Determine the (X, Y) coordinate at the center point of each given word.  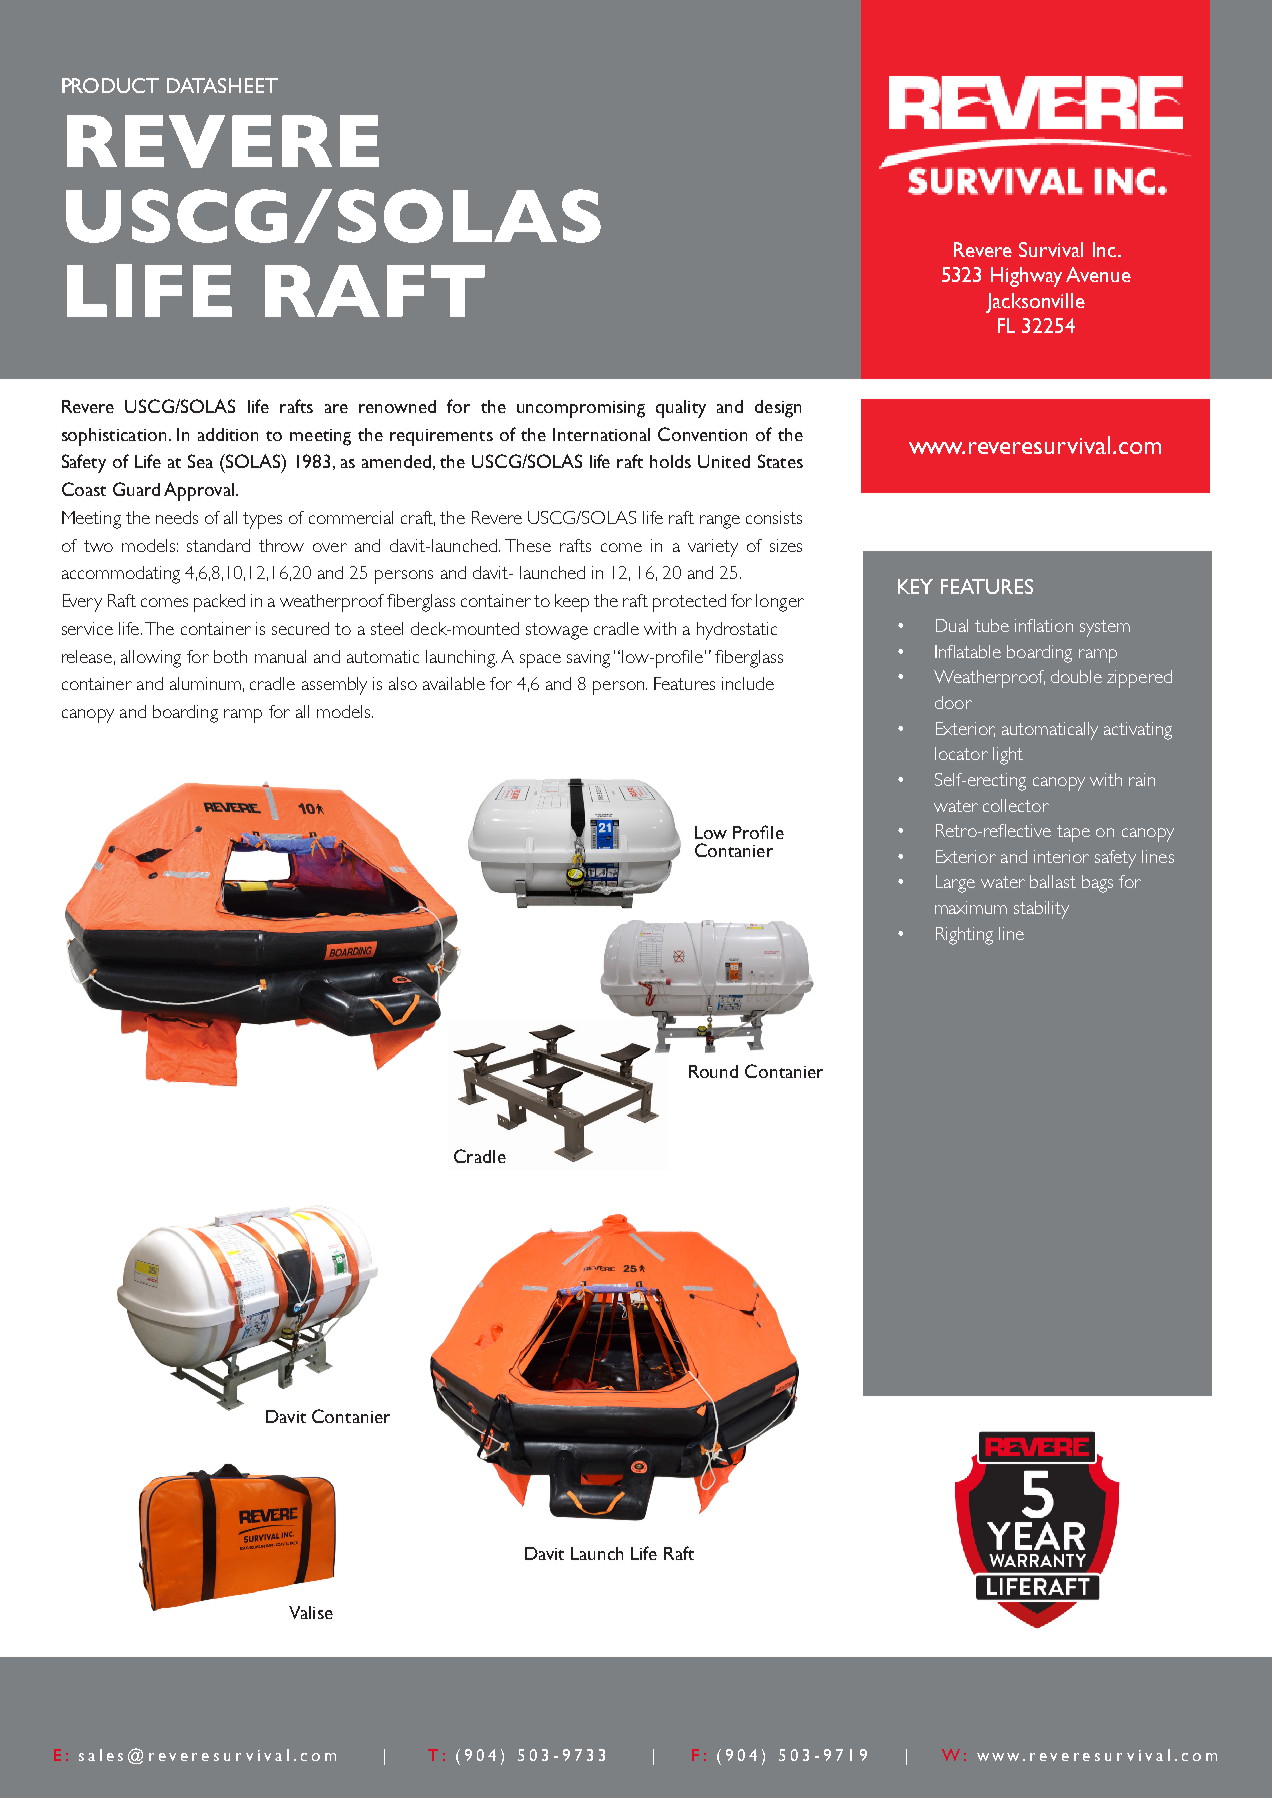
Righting (964, 936)
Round (713, 1071)
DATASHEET (222, 85)
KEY (915, 586)
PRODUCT (110, 85)
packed (219, 603)
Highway (1026, 277)
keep (572, 603)
